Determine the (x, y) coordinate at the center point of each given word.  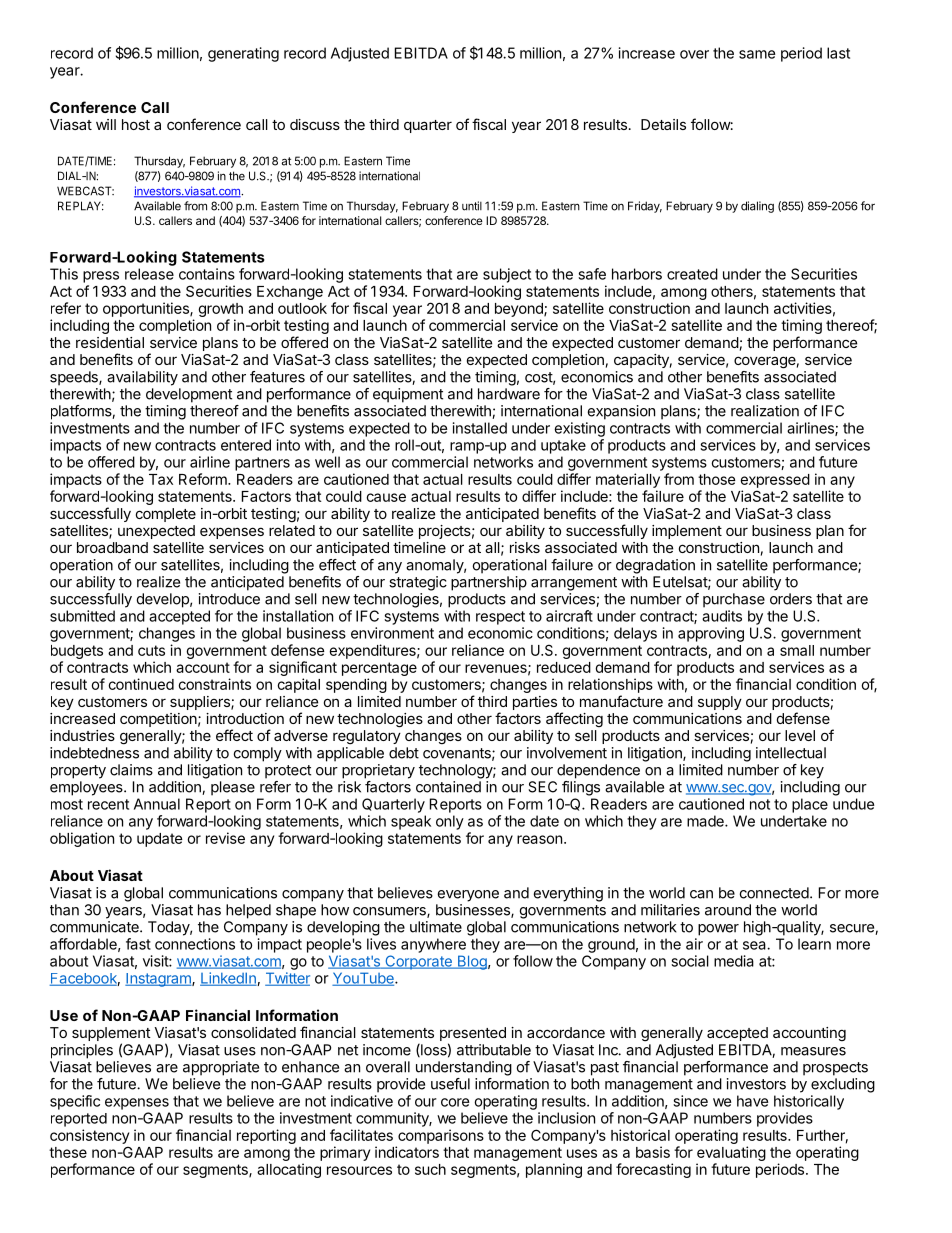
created (692, 274)
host (136, 124)
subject (507, 275)
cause (386, 497)
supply (720, 703)
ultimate (436, 927)
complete (166, 515)
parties (535, 703)
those (717, 479)
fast (138, 944)
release (149, 274)
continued (141, 684)
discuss (315, 124)
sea (755, 945)
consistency (89, 1136)
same (757, 54)
